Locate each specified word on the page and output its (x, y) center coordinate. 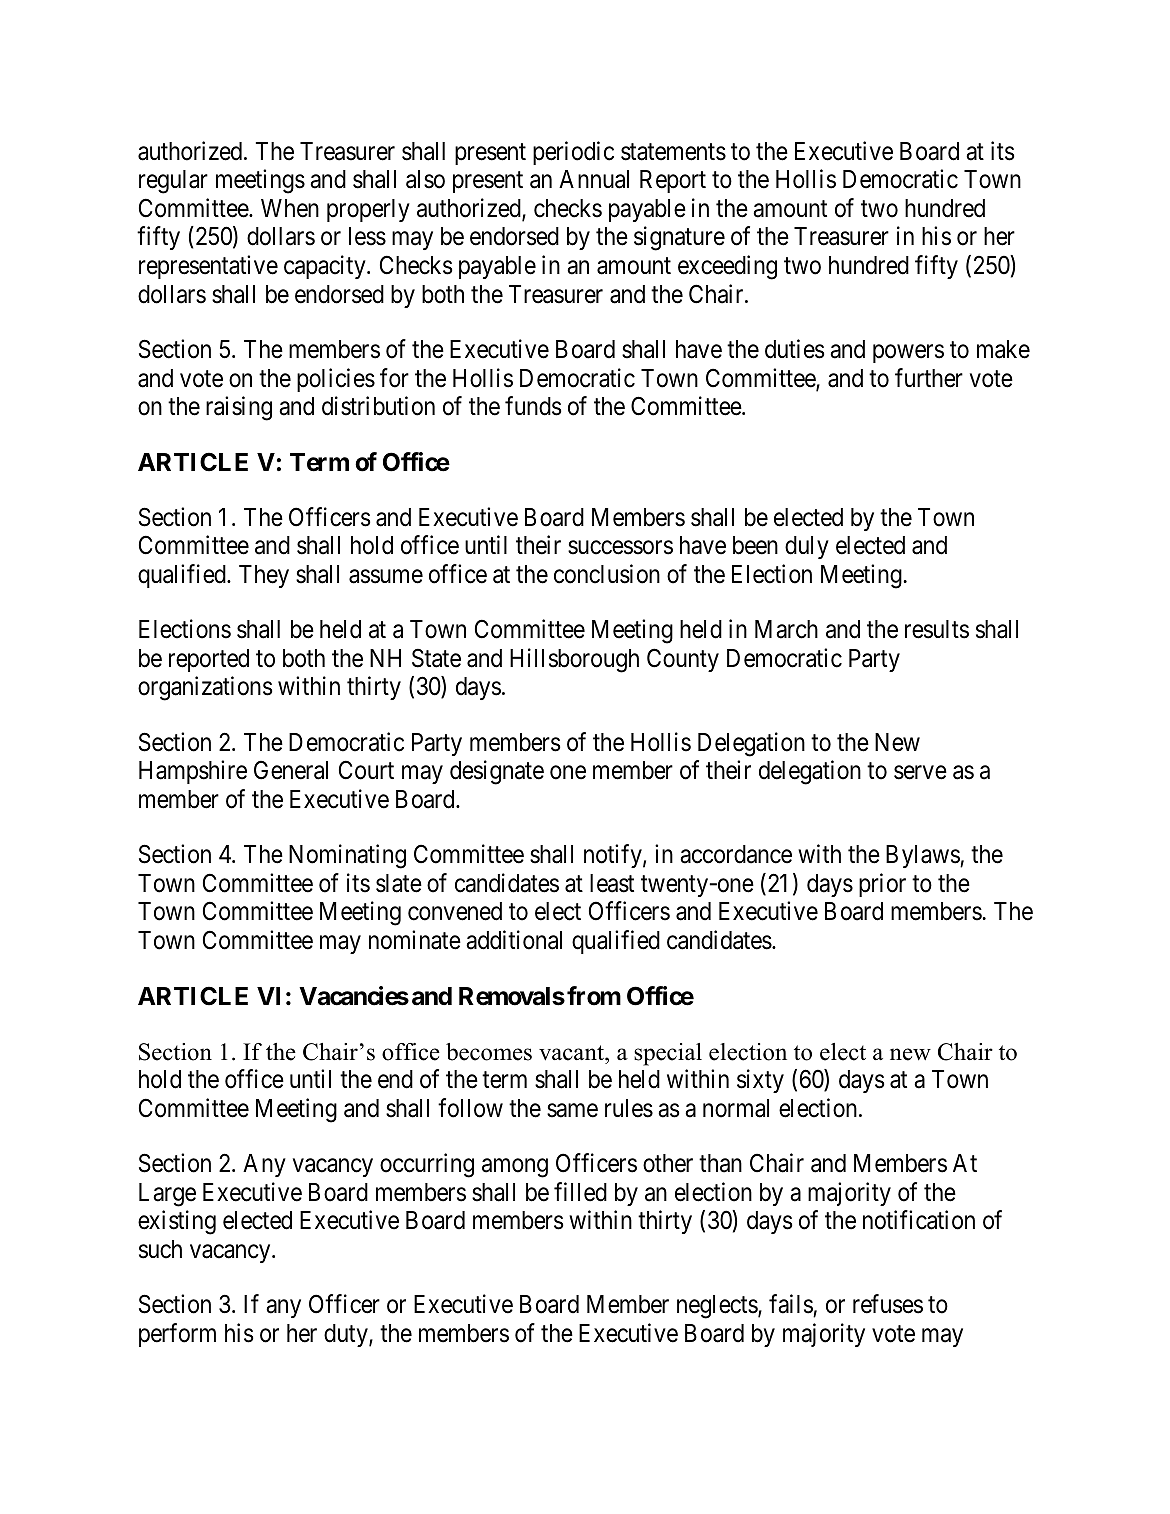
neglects (718, 1307)
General (291, 770)
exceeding (727, 267)
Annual (594, 179)
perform (177, 1335)
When (290, 208)
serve (920, 773)
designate (497, 772)
